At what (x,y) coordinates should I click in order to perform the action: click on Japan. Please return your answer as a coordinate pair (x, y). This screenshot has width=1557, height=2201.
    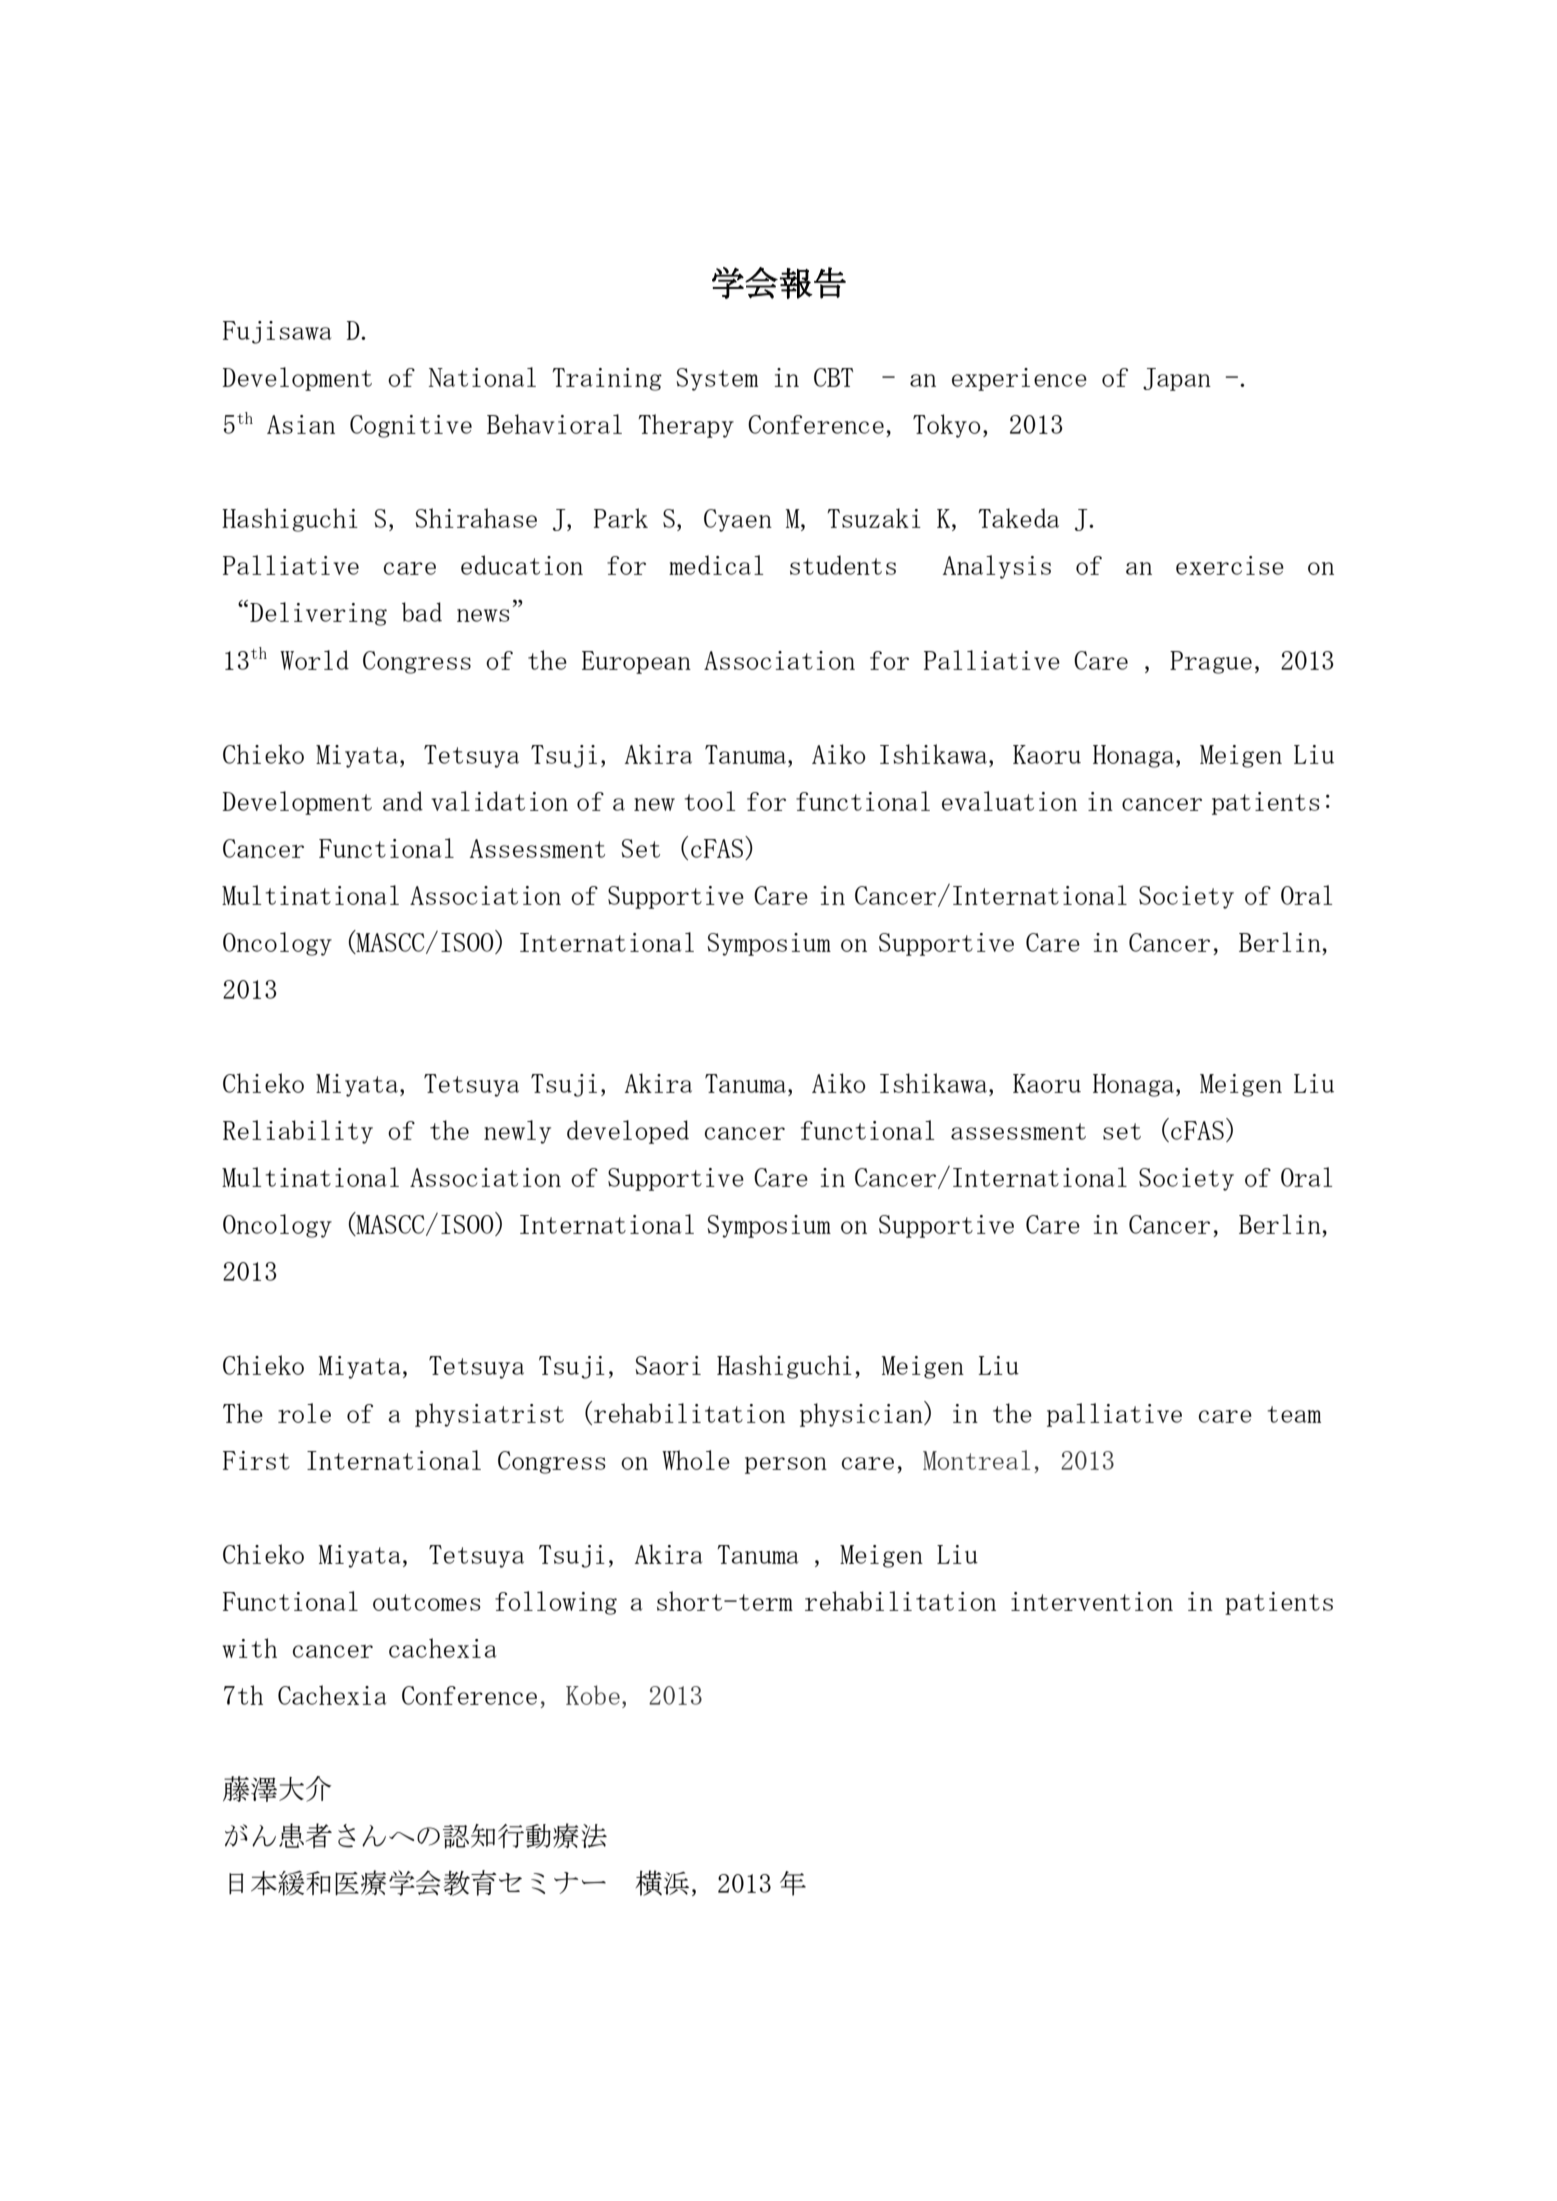
    Looking at the image, I should click on (1177, 379).
